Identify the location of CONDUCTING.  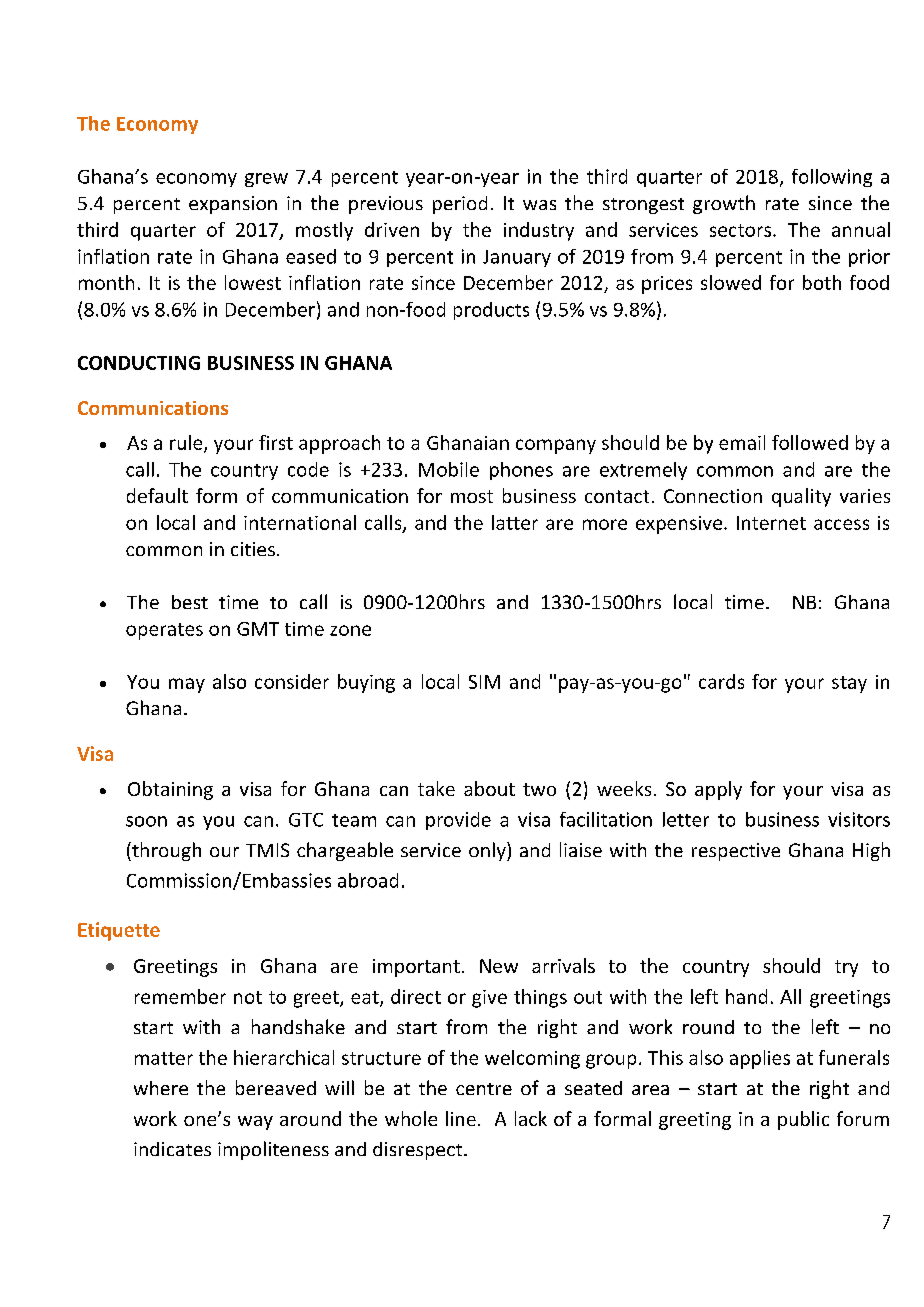
(139, 363).
